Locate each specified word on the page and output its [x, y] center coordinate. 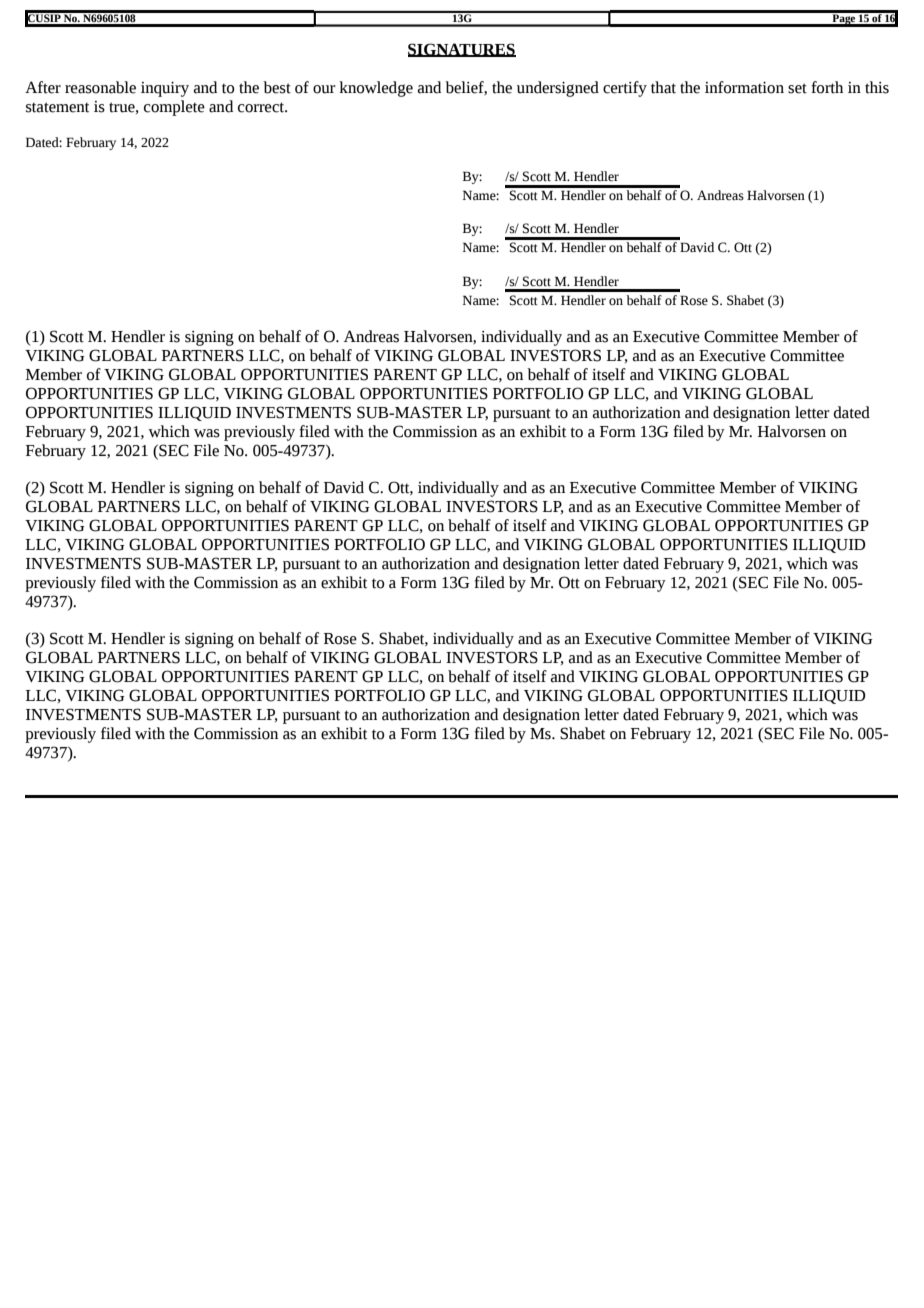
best [277, 87]
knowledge [376, 89]
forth [827, 87]
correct [262, 107]
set [797, 88]
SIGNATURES [462, 50]
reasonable [100, 87]
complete [174, 108]
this [877, 87]
